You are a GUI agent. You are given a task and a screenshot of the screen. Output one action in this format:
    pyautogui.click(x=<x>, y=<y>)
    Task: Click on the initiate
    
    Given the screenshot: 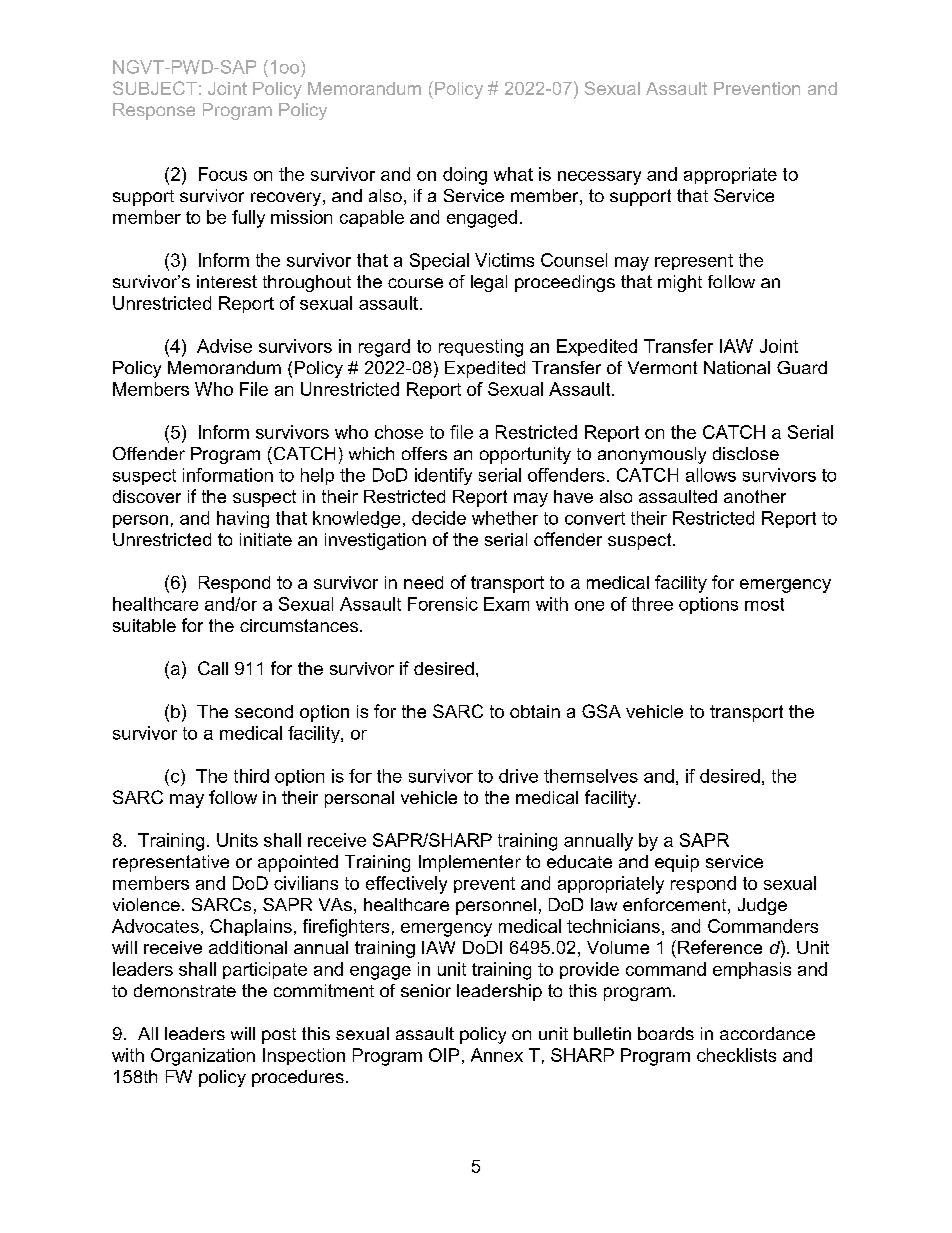 What is the action you would take?
    pyautogui.click(x=266, y=539)
